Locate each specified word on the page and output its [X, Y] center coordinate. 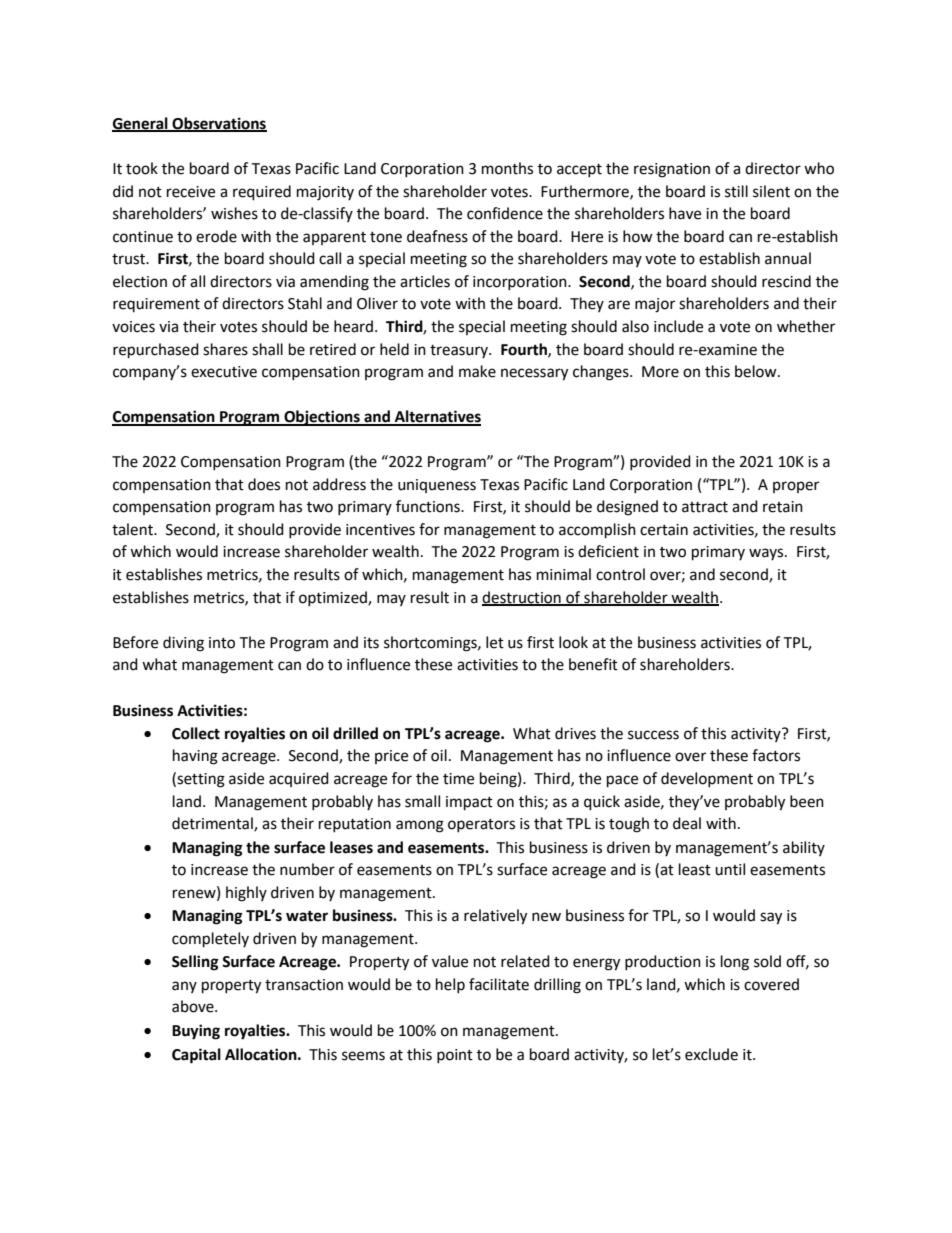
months [507, 168]
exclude [711, 1054]
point [455, 1056]
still [736, 191]
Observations [219, 124]
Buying [196, 1032]
